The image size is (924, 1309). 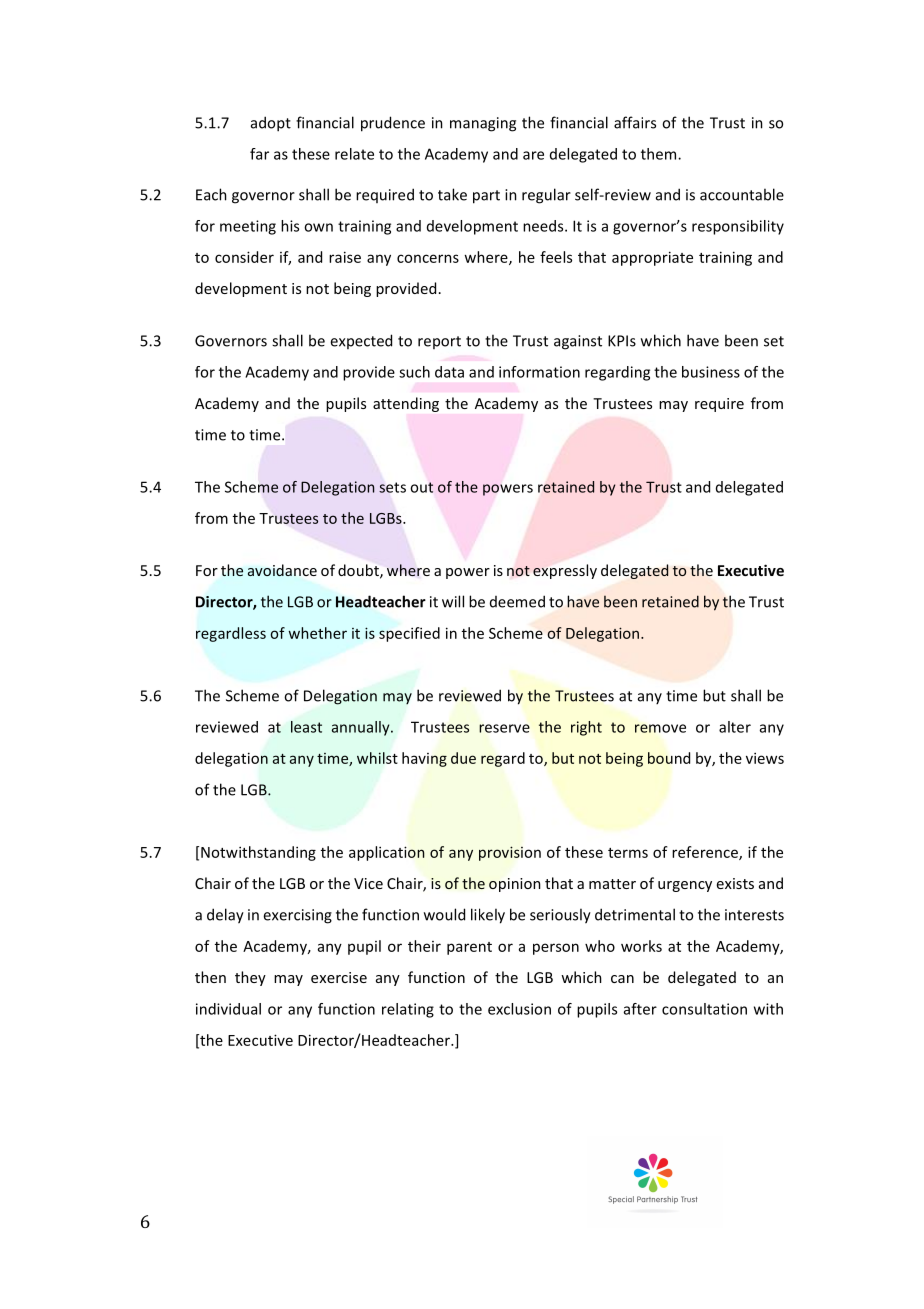 I want to click on far, so click(x=259, y=154).
